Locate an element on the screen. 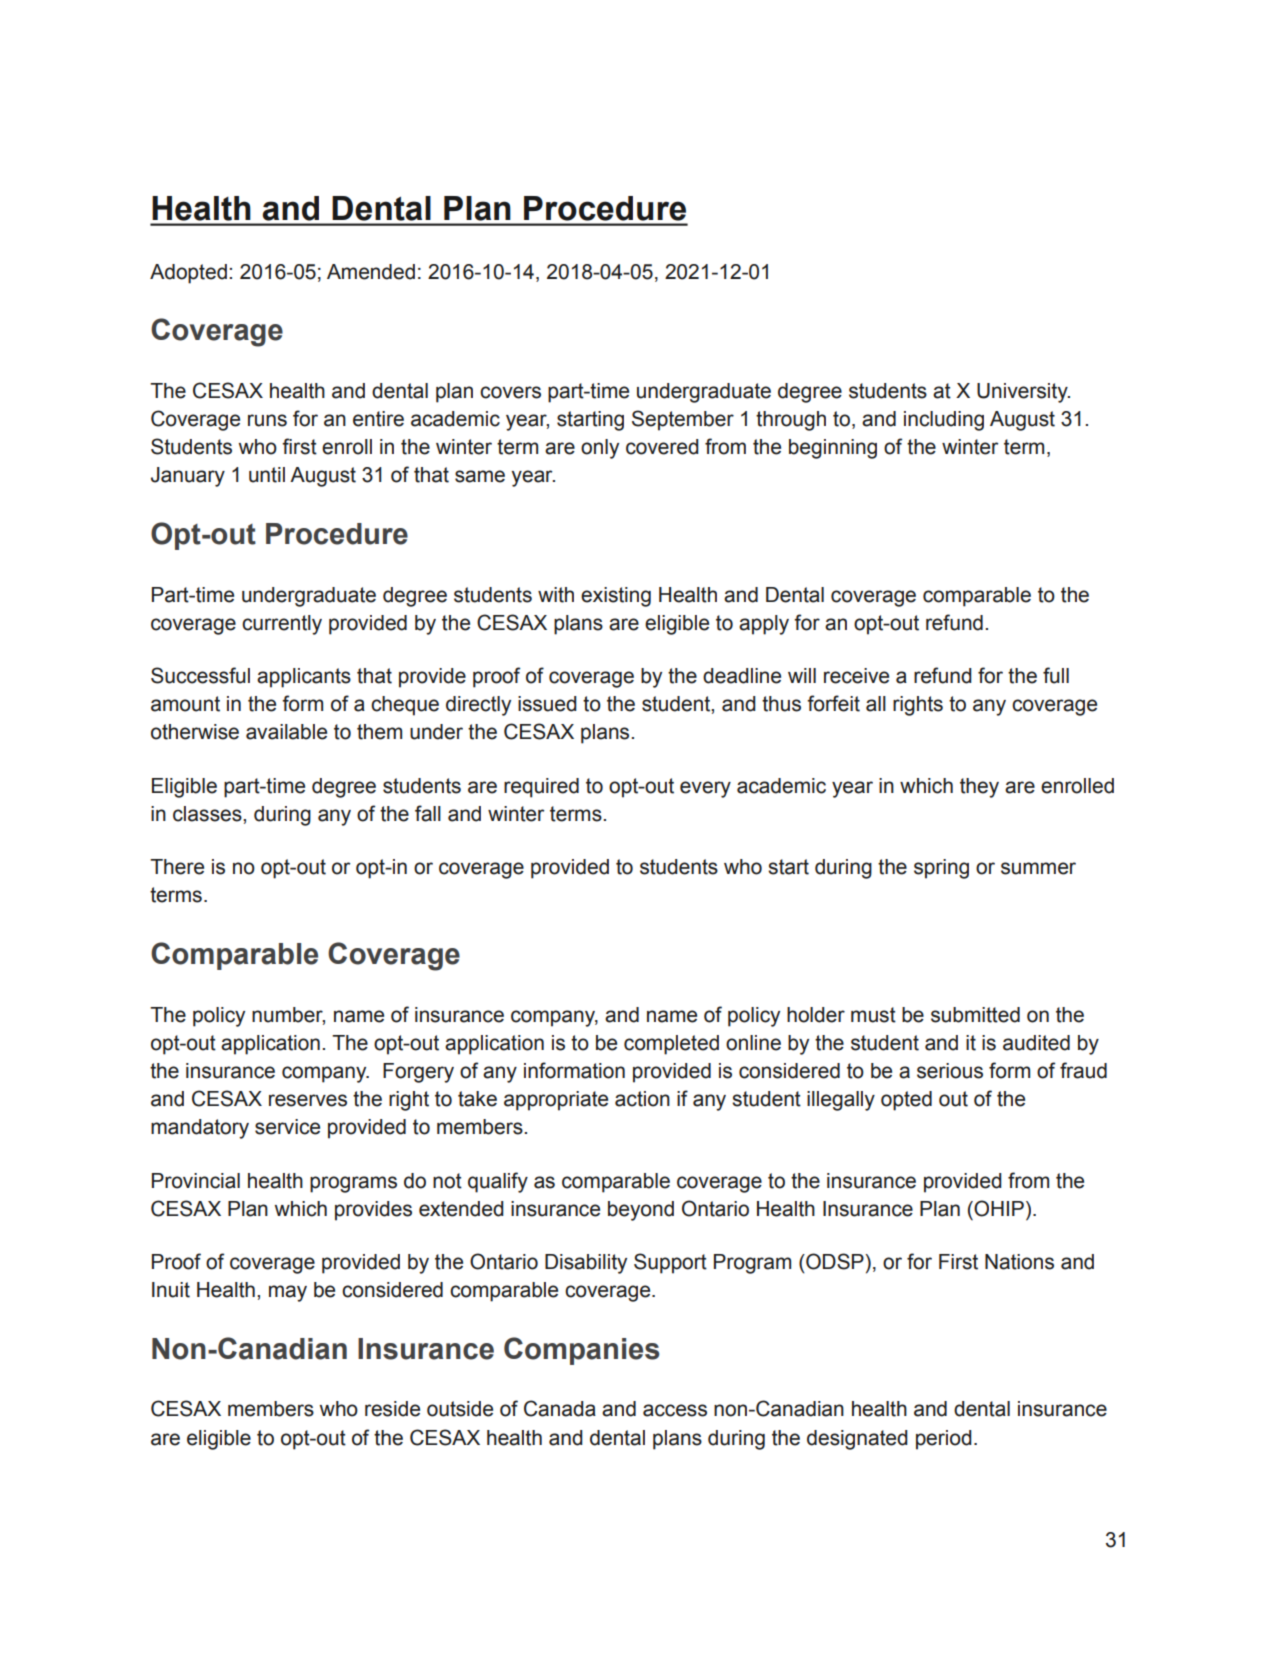  beyond is located at coordinates (641, 1211).
